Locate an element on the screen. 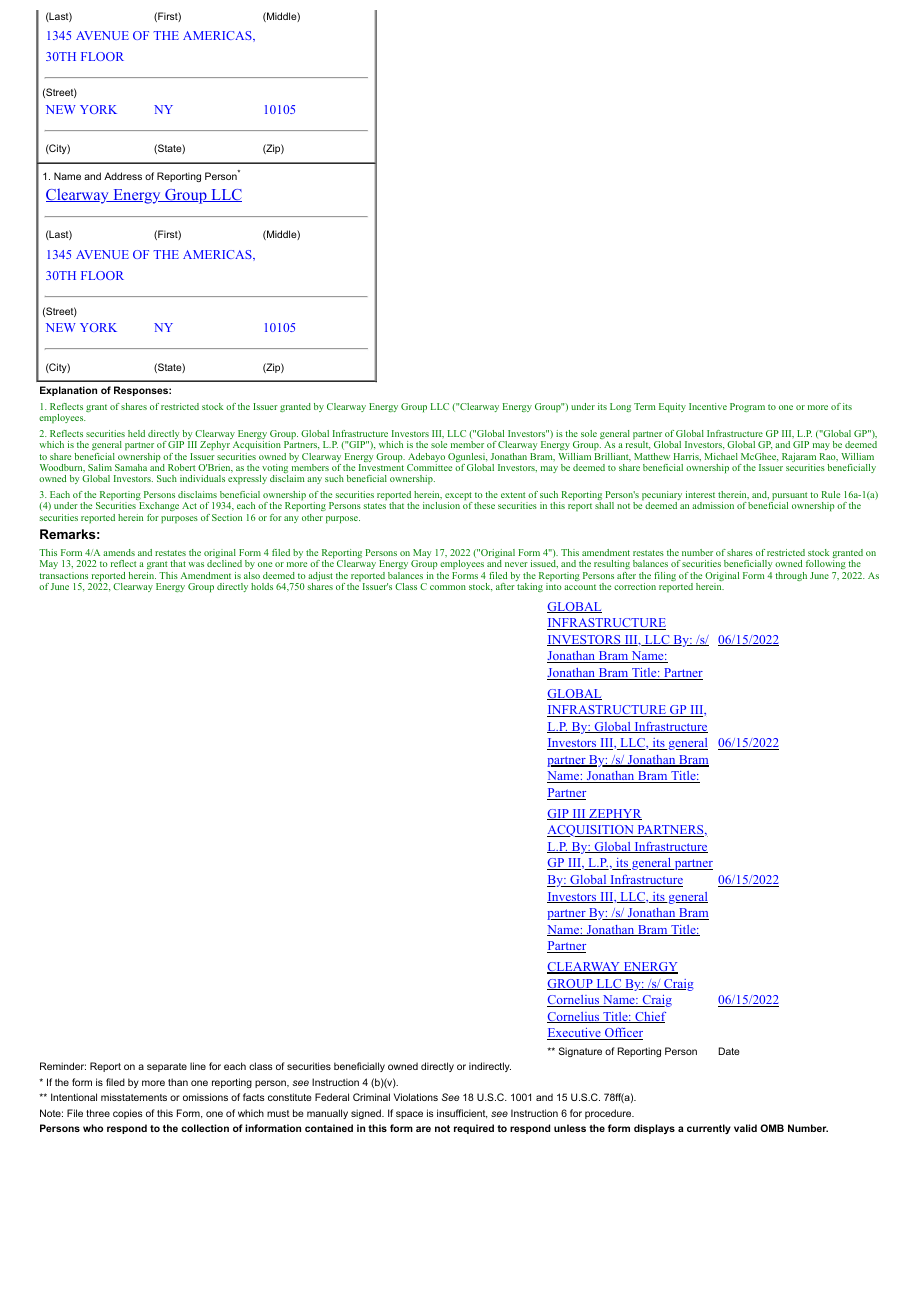 This screenshot has width=924, height=1308. Chief is located at coordinates (649, 1017).
